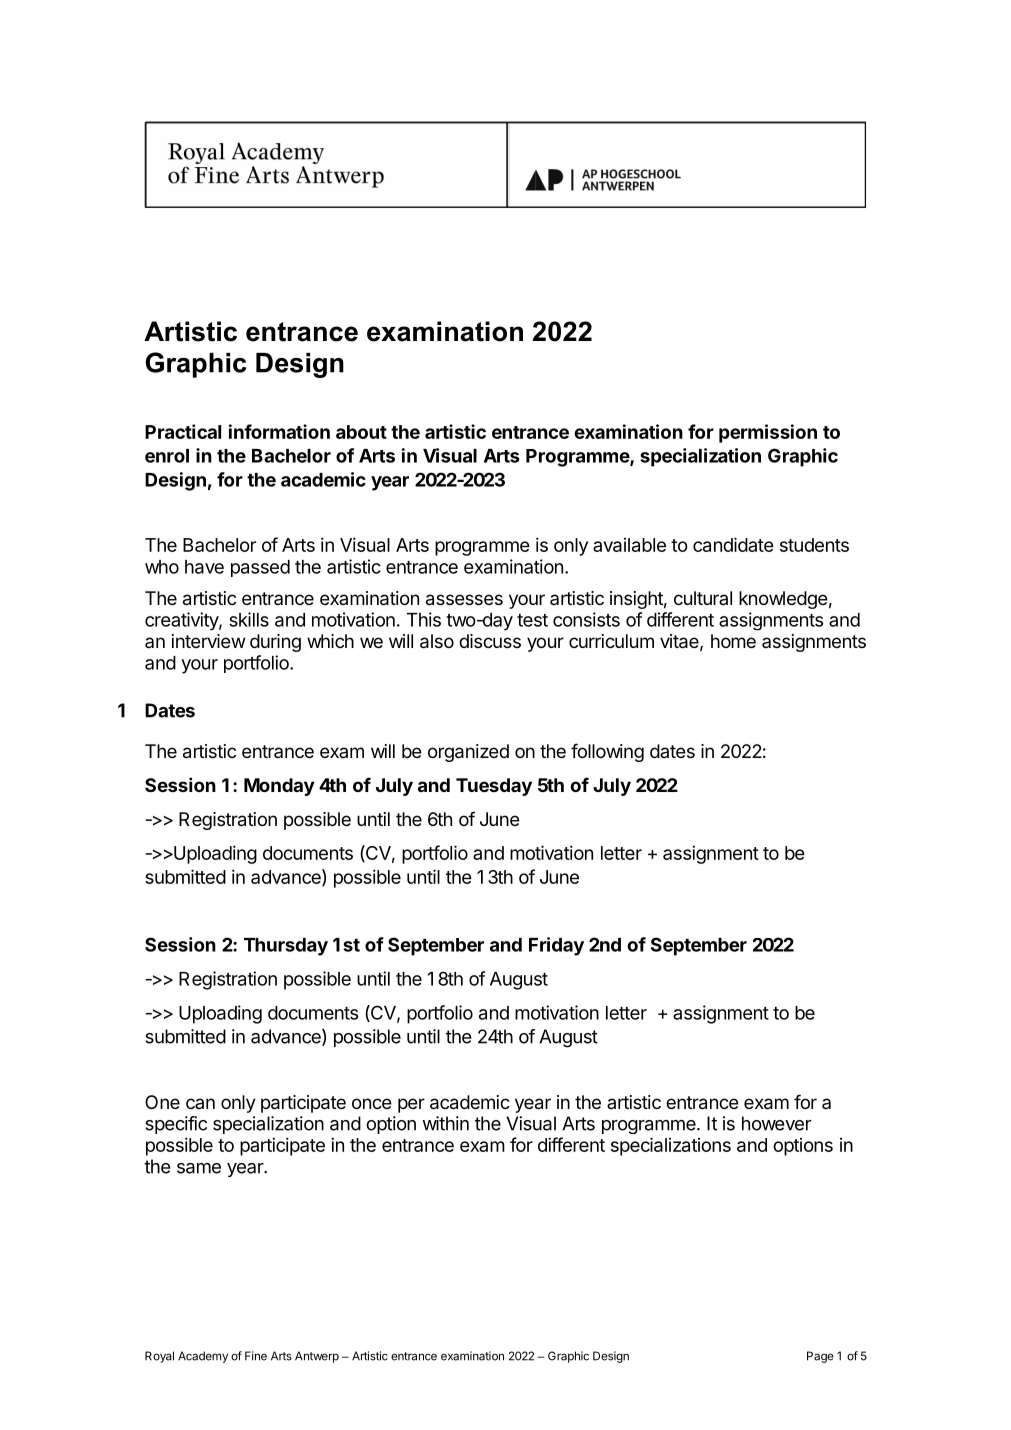 The height and width of the screenshot is (1430, 1011). I want to click on home, so click(733, 641).
